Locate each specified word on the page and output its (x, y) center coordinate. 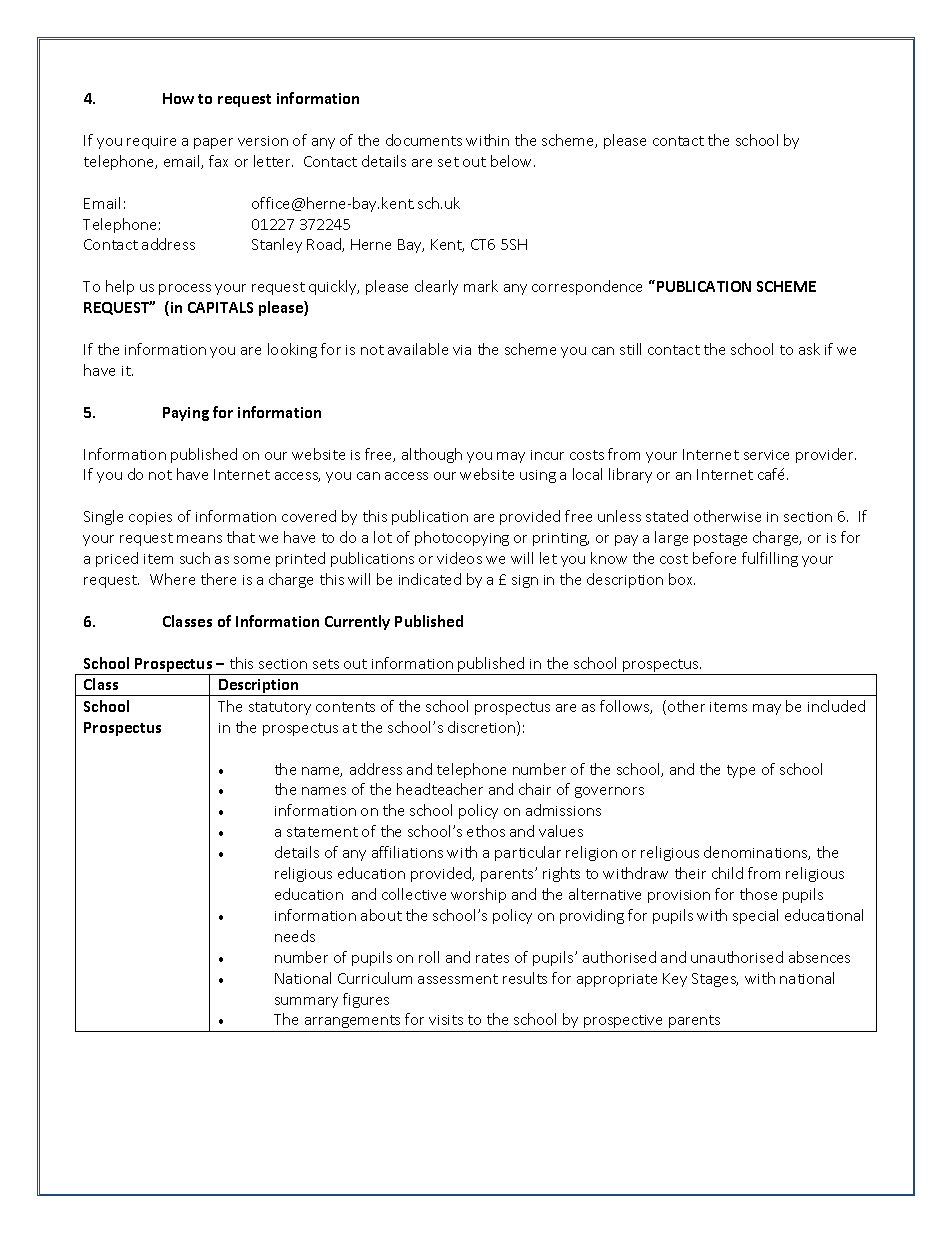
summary (306, 1002)
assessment (458, 979)
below (513, 161)
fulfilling (770, 559)
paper (213, 143)
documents (424, 140)
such (195, 558)
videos (459, 558)
